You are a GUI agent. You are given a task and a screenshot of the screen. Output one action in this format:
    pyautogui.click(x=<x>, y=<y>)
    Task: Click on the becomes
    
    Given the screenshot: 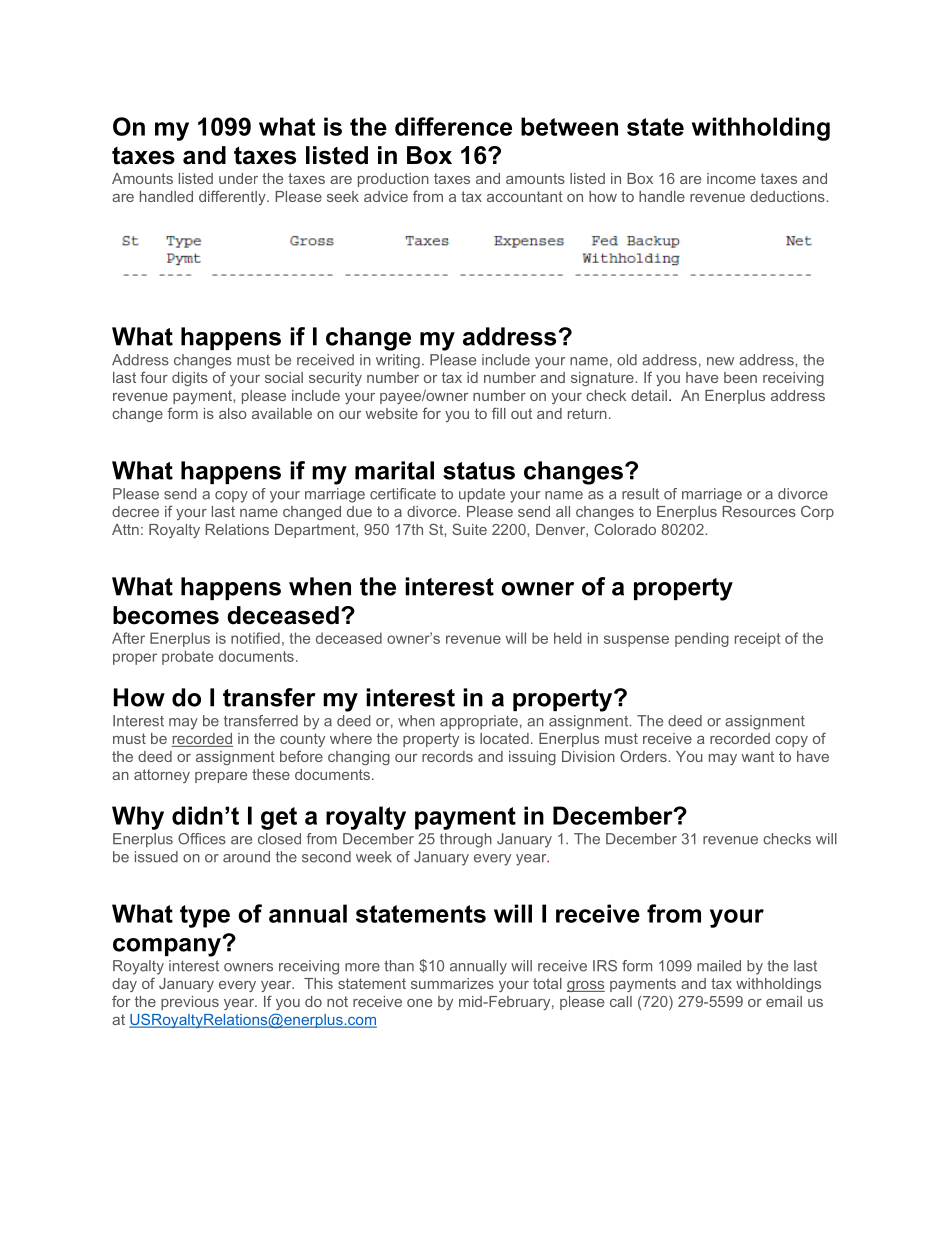 What is the action you would take?
    pyautogui.click(x=166, y=615)
